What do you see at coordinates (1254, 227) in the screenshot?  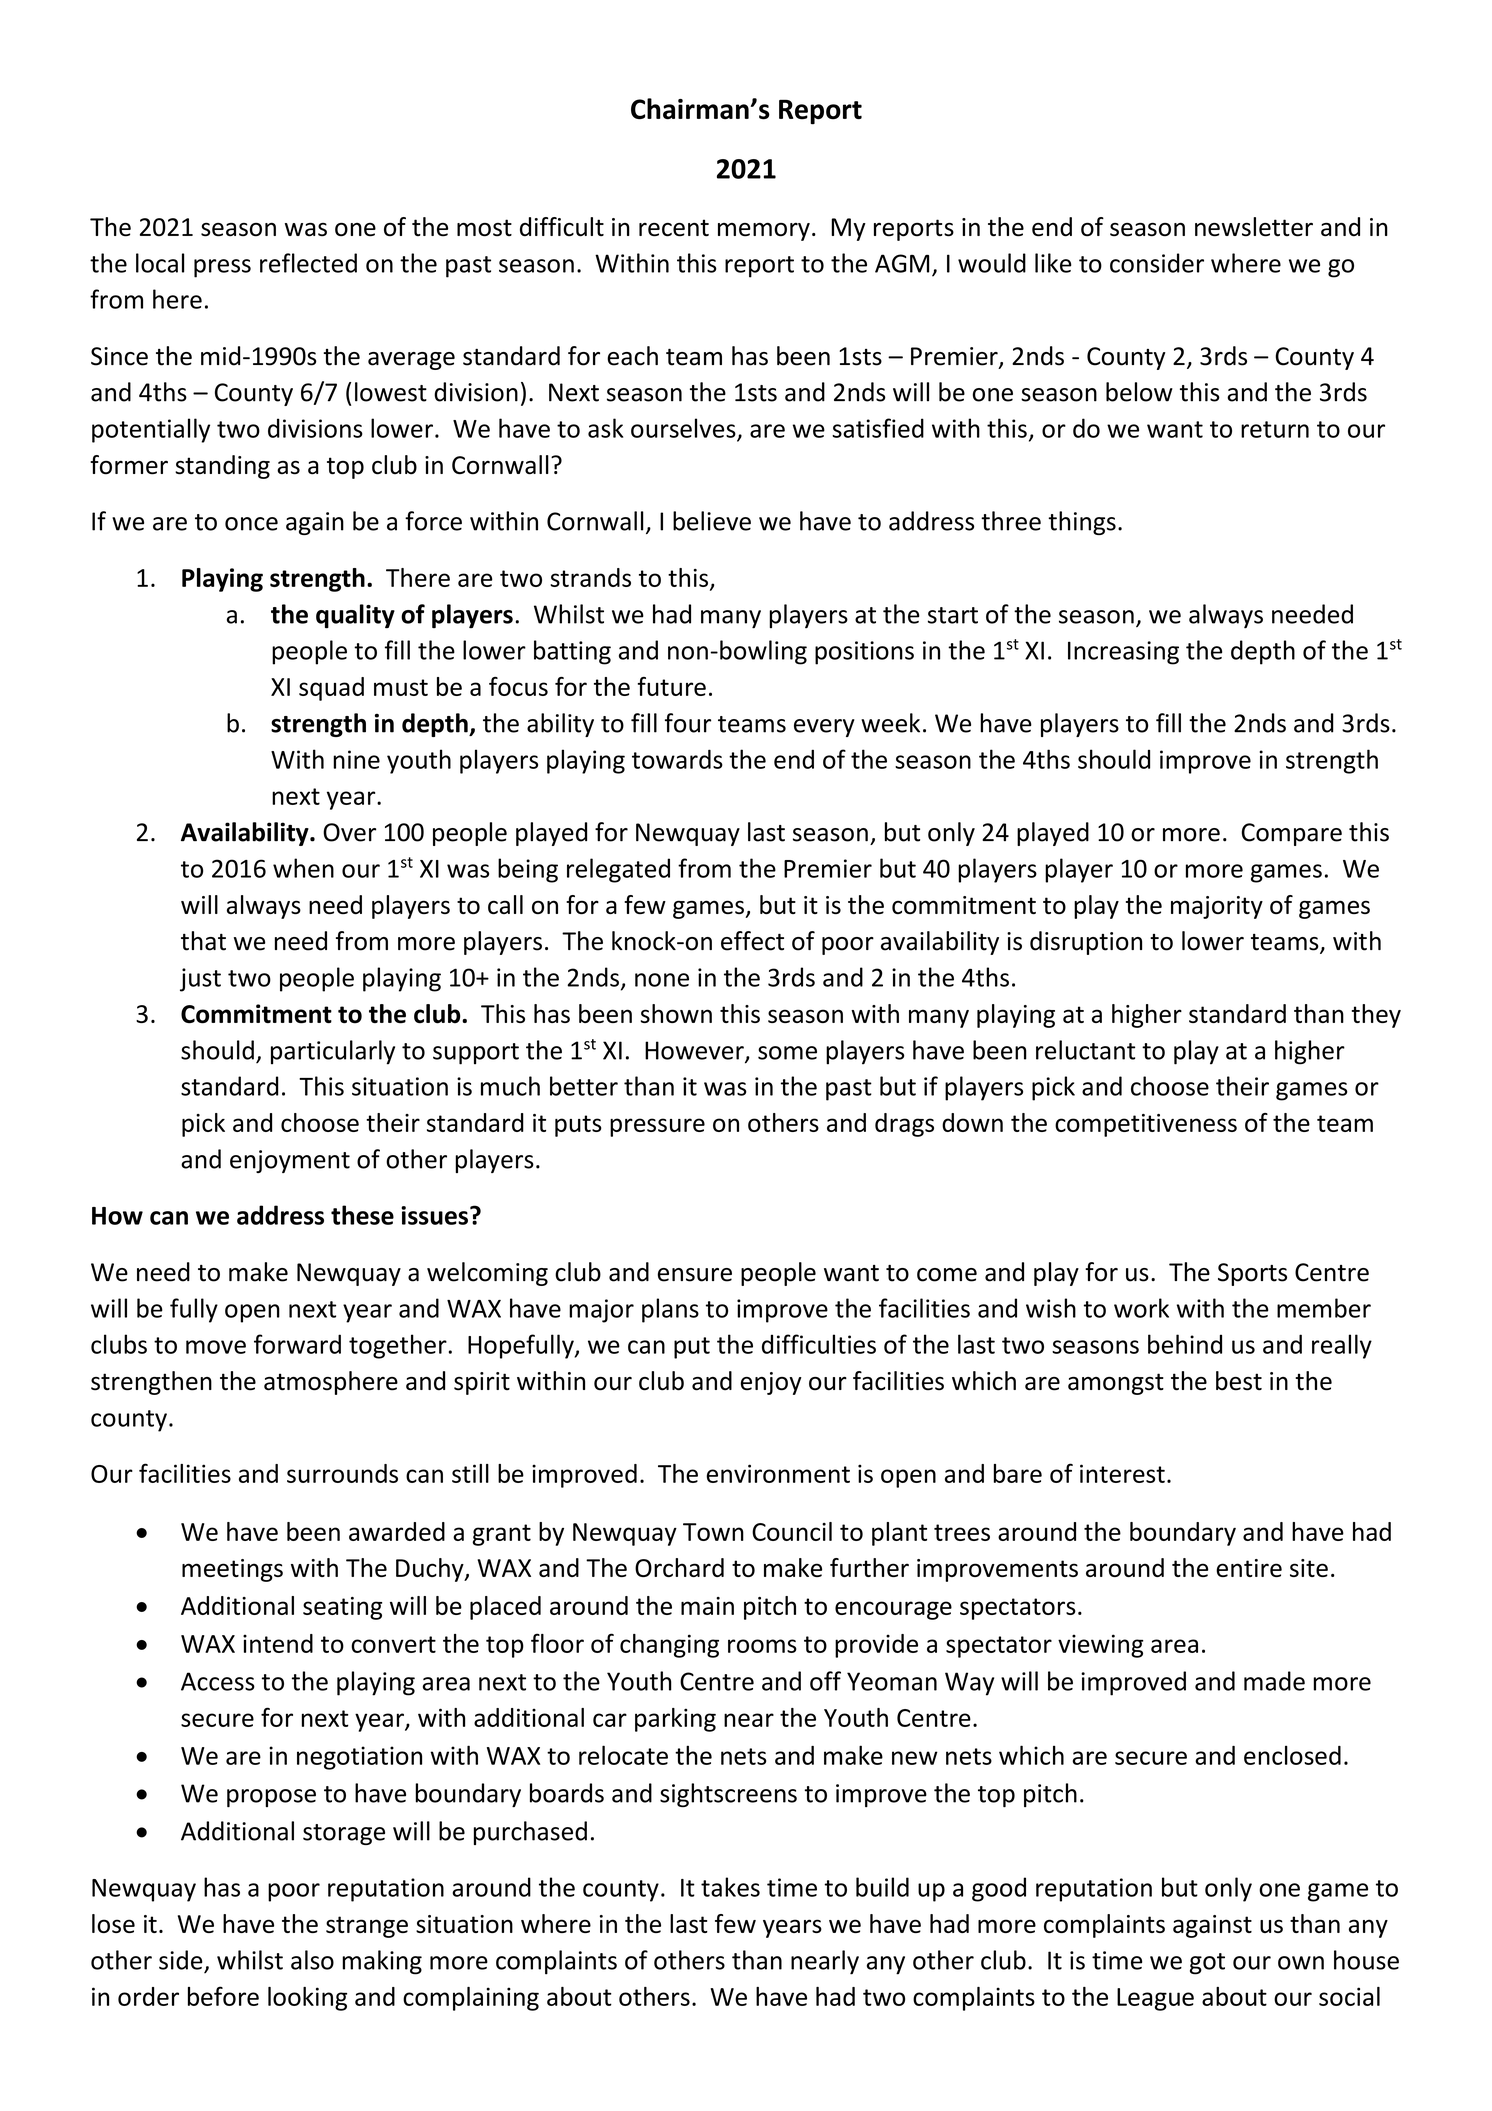 I see `newsletter` at bounding box center [1254, 227].
